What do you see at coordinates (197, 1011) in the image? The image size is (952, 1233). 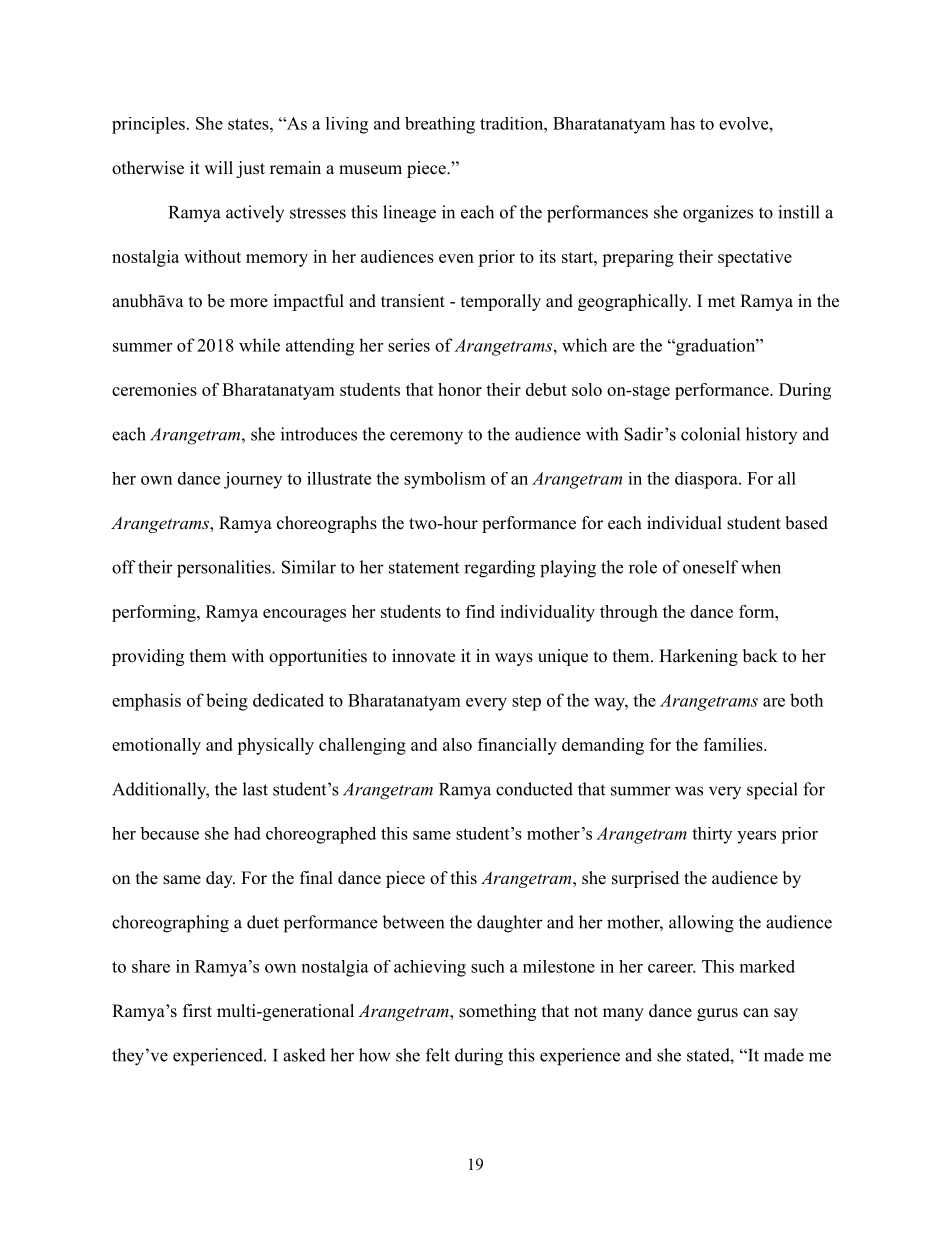 I see `first` at bounding box center [197, 1011].
